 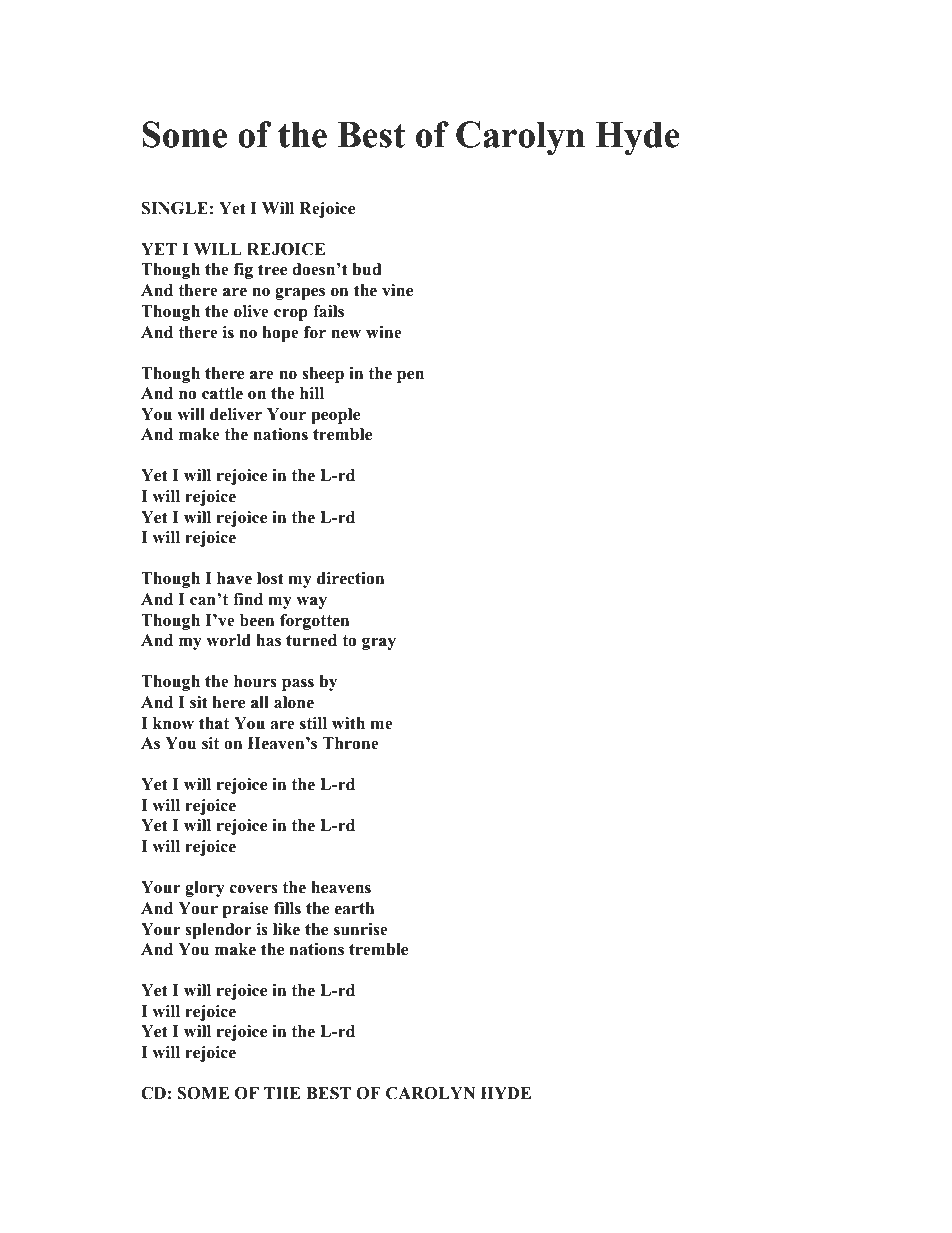 I want to click on bud, so click(x=366, y=269).
